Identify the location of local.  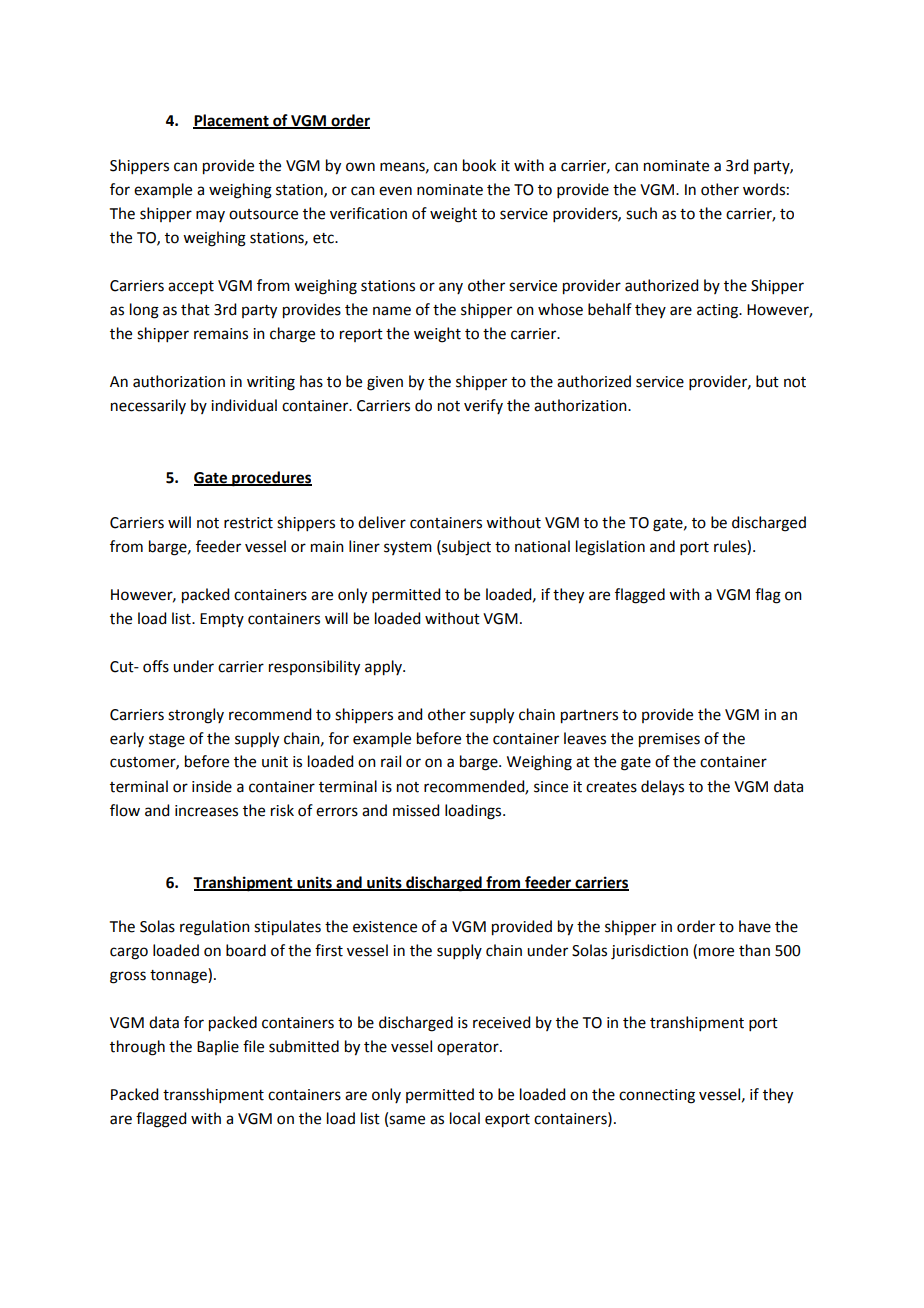
(465, 1118).
